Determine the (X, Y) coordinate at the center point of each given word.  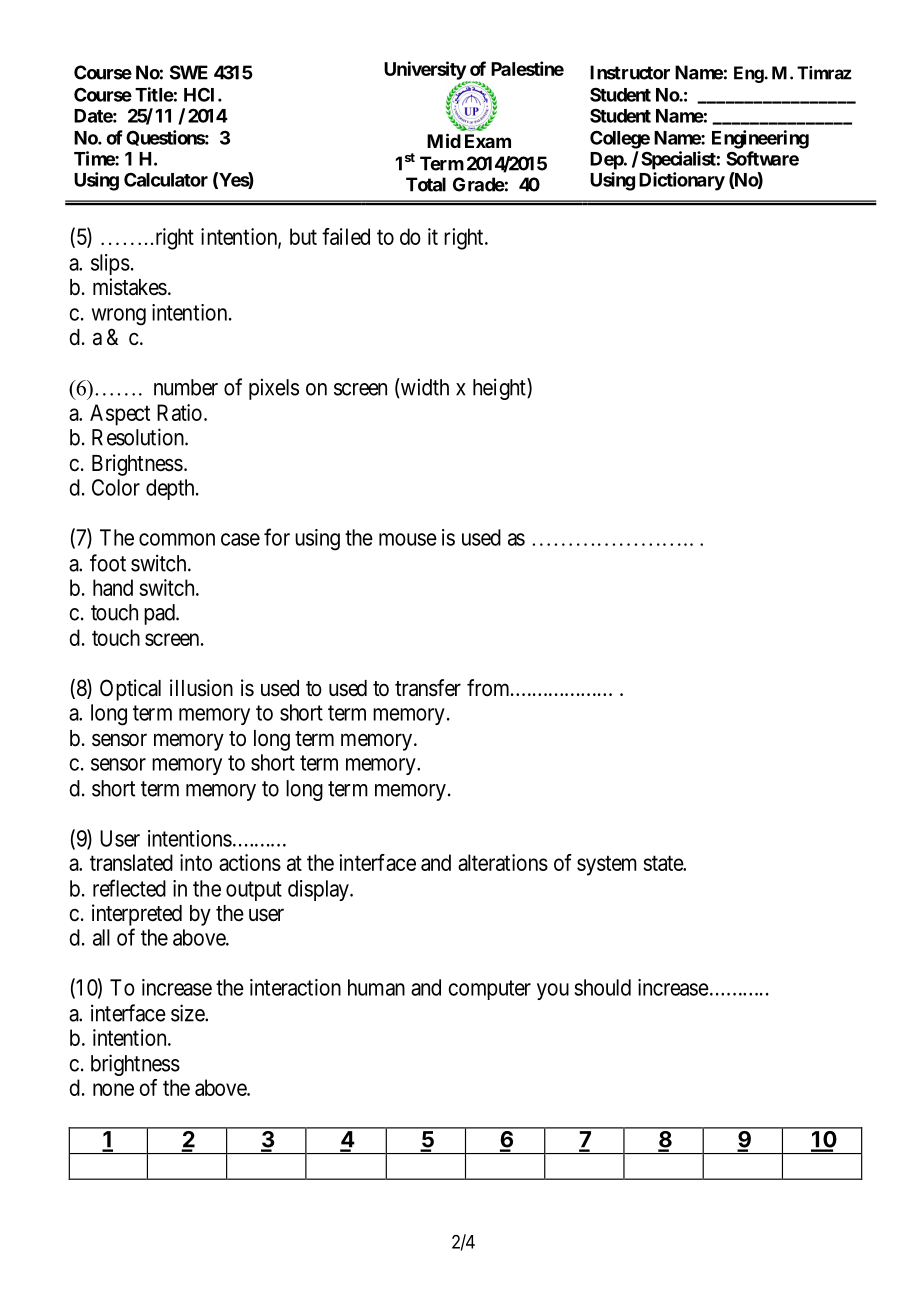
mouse (408, 539)
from (489, 687)
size (188, 1013)
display (319, 890)
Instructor (630, 72)
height (500, 389)
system (607, 866)
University (425, 71)
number (186, 387)
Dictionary (682, 181)
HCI (201, 95)
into (196, 862)
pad (160, 614)
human (376, 987)
